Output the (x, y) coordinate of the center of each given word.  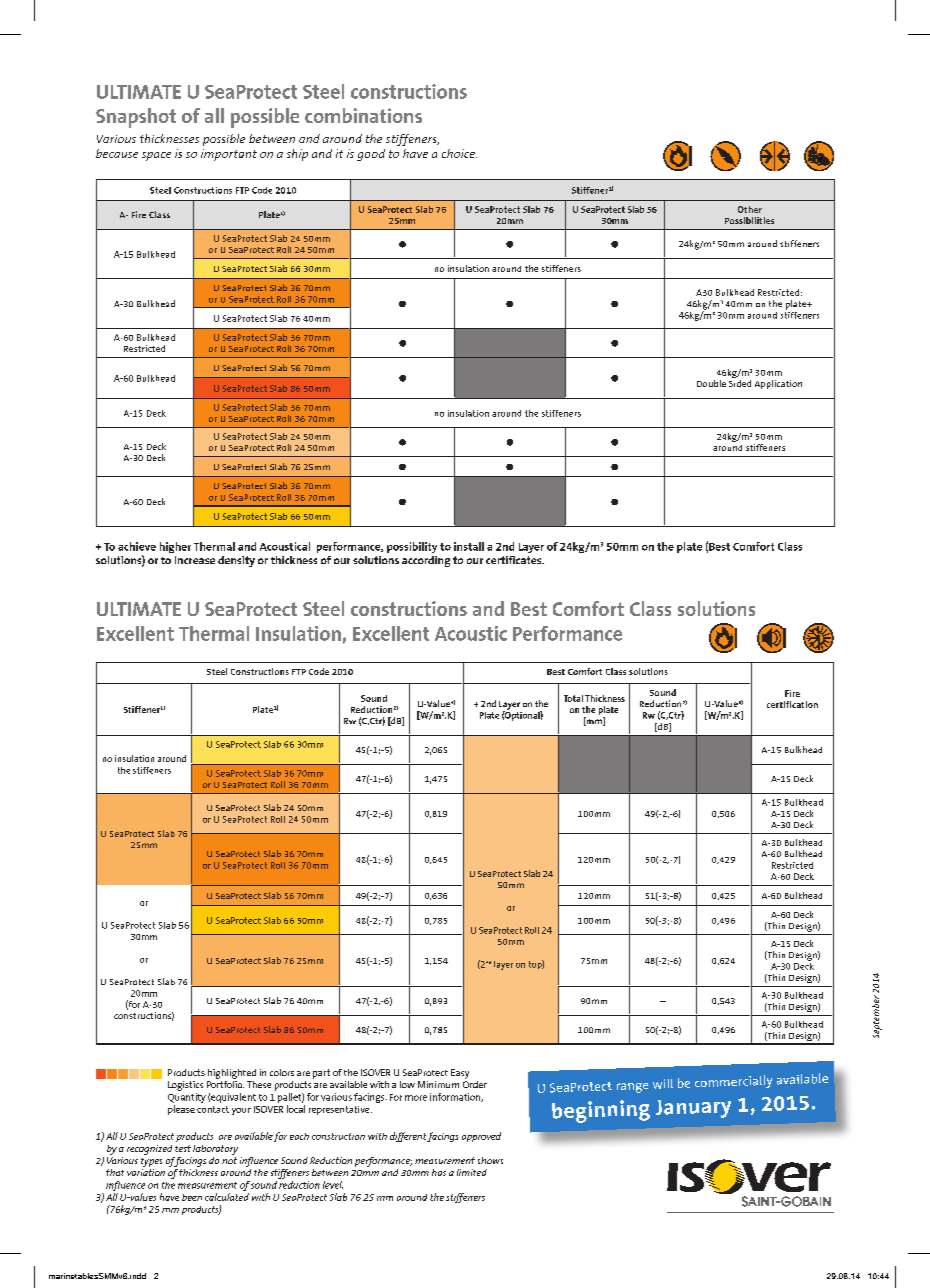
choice (459, 153)
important (229, 155)
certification (792, 704)
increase (195, 560)
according (426, 561)
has (439, 1172)
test (183, 1148)
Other (750, 209)
